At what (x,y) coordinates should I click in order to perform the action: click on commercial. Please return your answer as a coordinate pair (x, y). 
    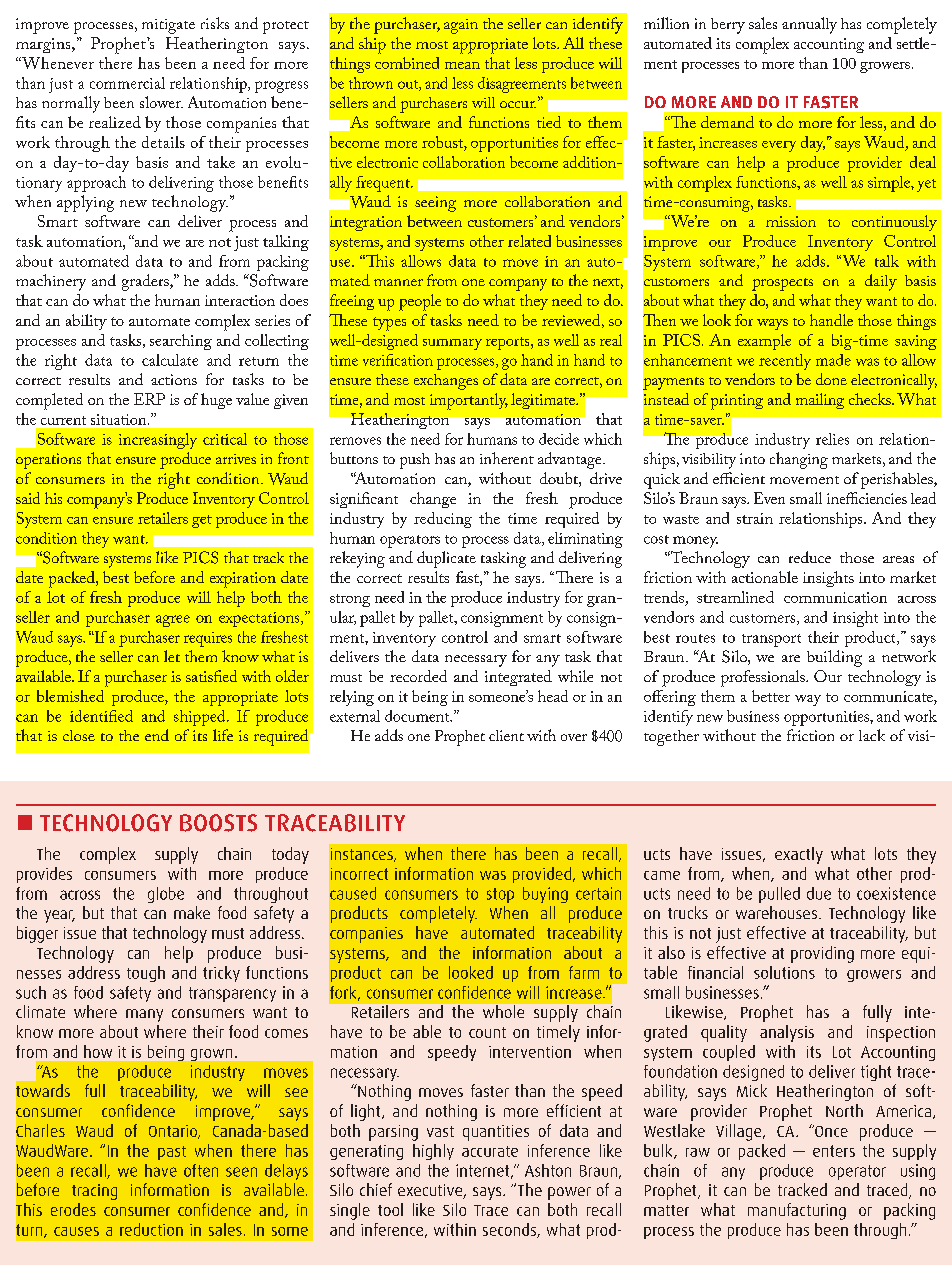
    Looking at the image, I should click on (127, 83).
